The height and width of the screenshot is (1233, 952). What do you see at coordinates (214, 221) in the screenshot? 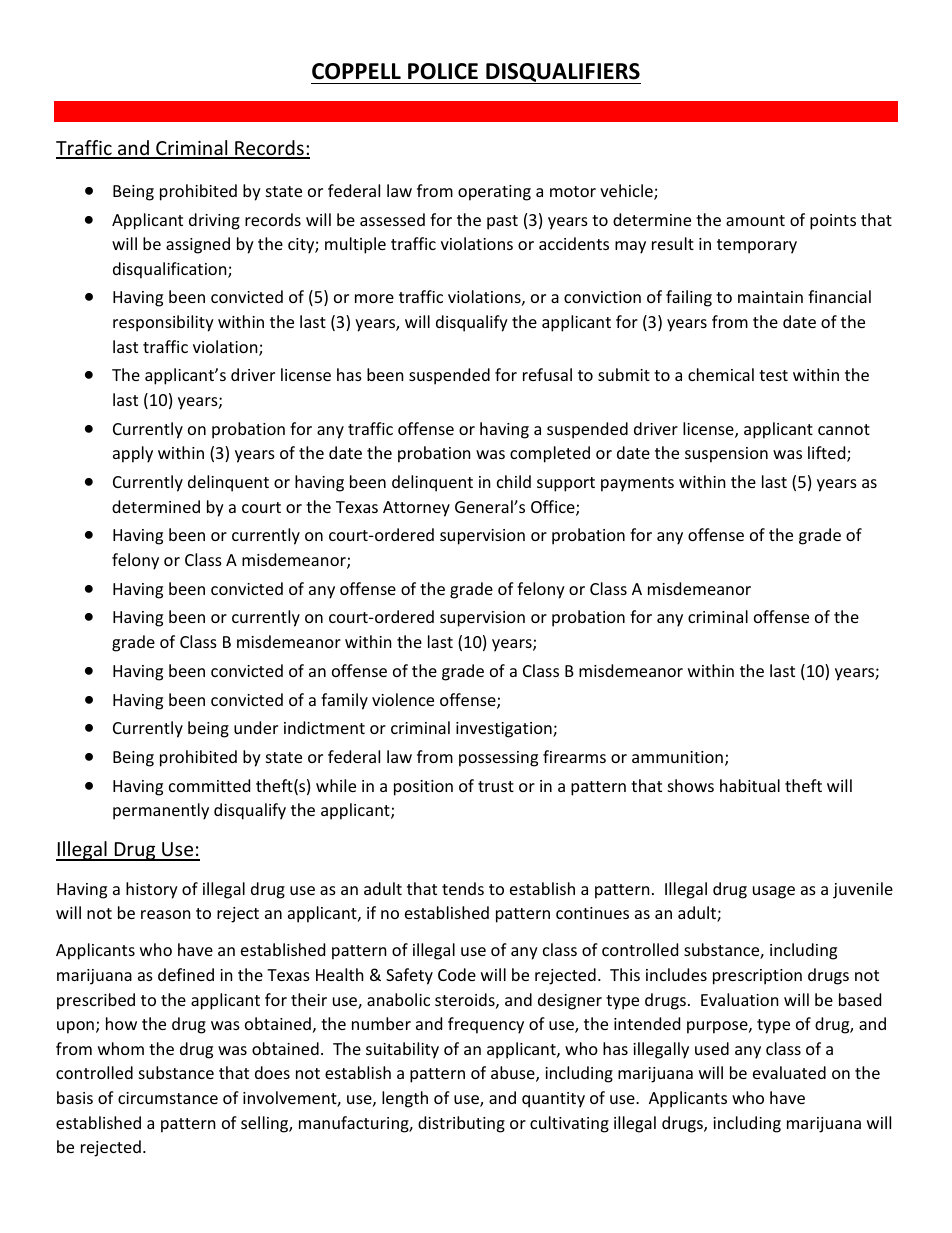
I see `driving` at bounding box center [214, 221].
